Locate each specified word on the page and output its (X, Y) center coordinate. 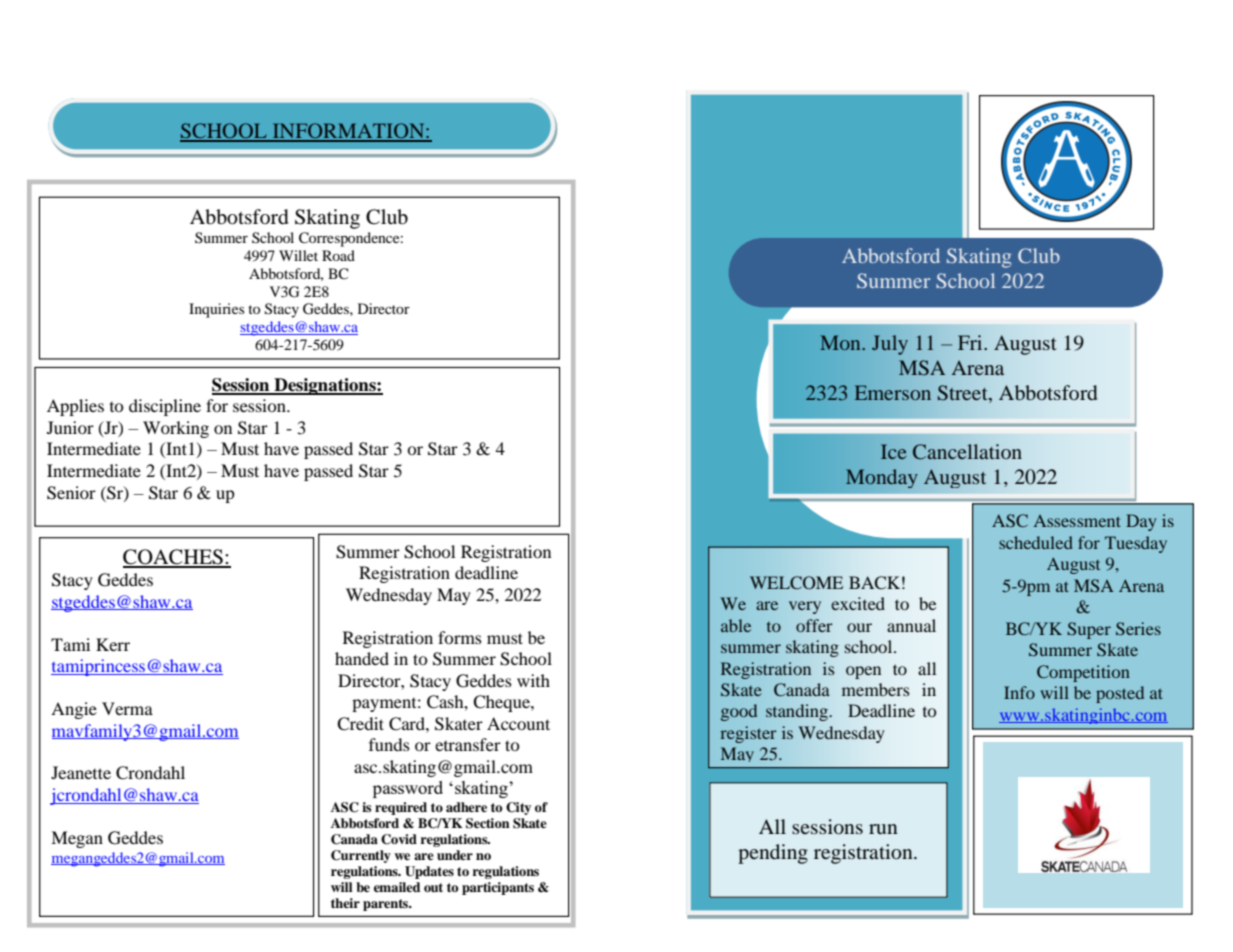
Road (338, 255)
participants (498, 888)
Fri (971, 342)
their (345, 903)
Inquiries (216, 310)
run (883, 829)
